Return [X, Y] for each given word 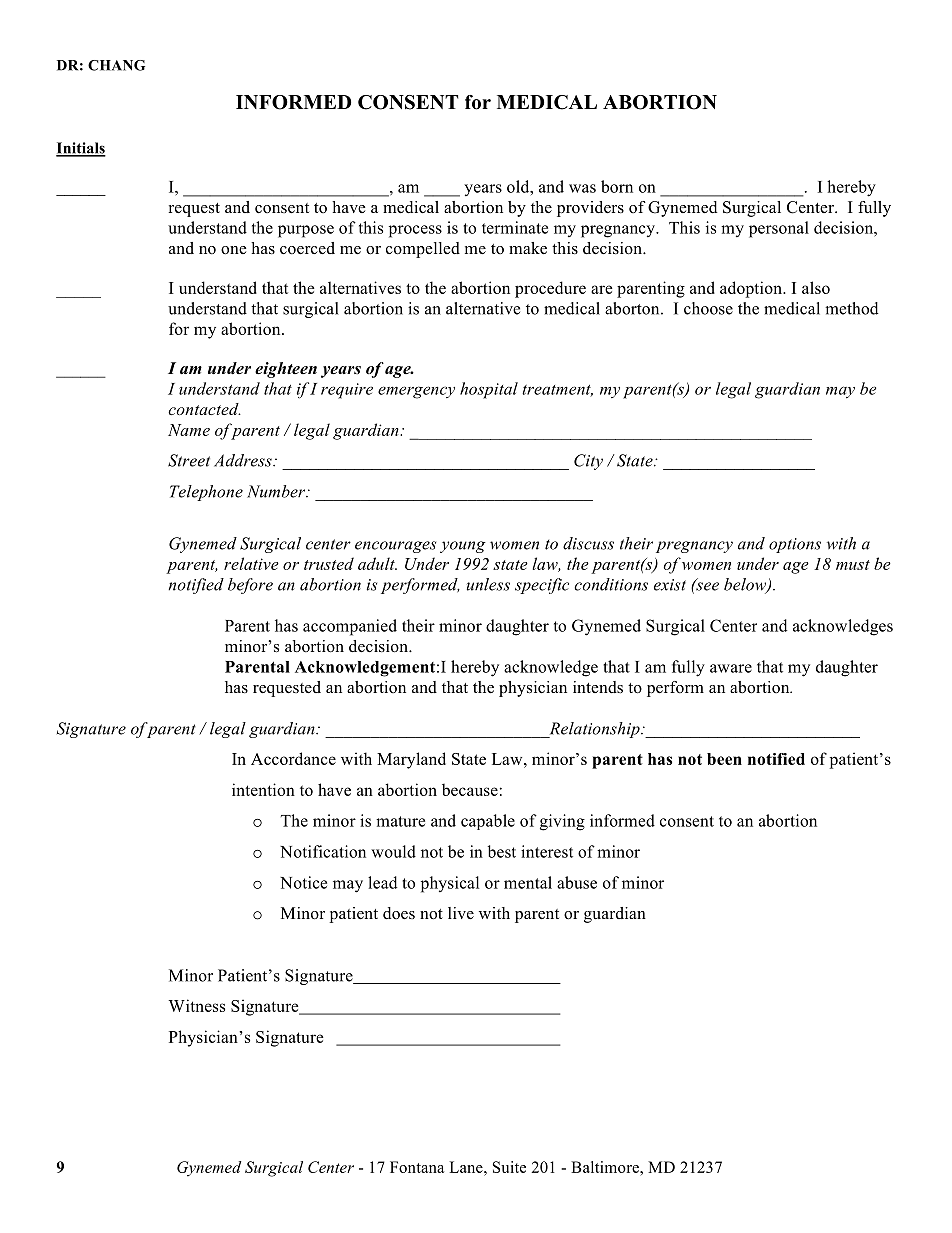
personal [779, 229]
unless [488, 584]
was [582, 188]
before [250, 586]
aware [731, 668]
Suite [509, 1167]
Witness [197, 1005]
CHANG [116, 65]
